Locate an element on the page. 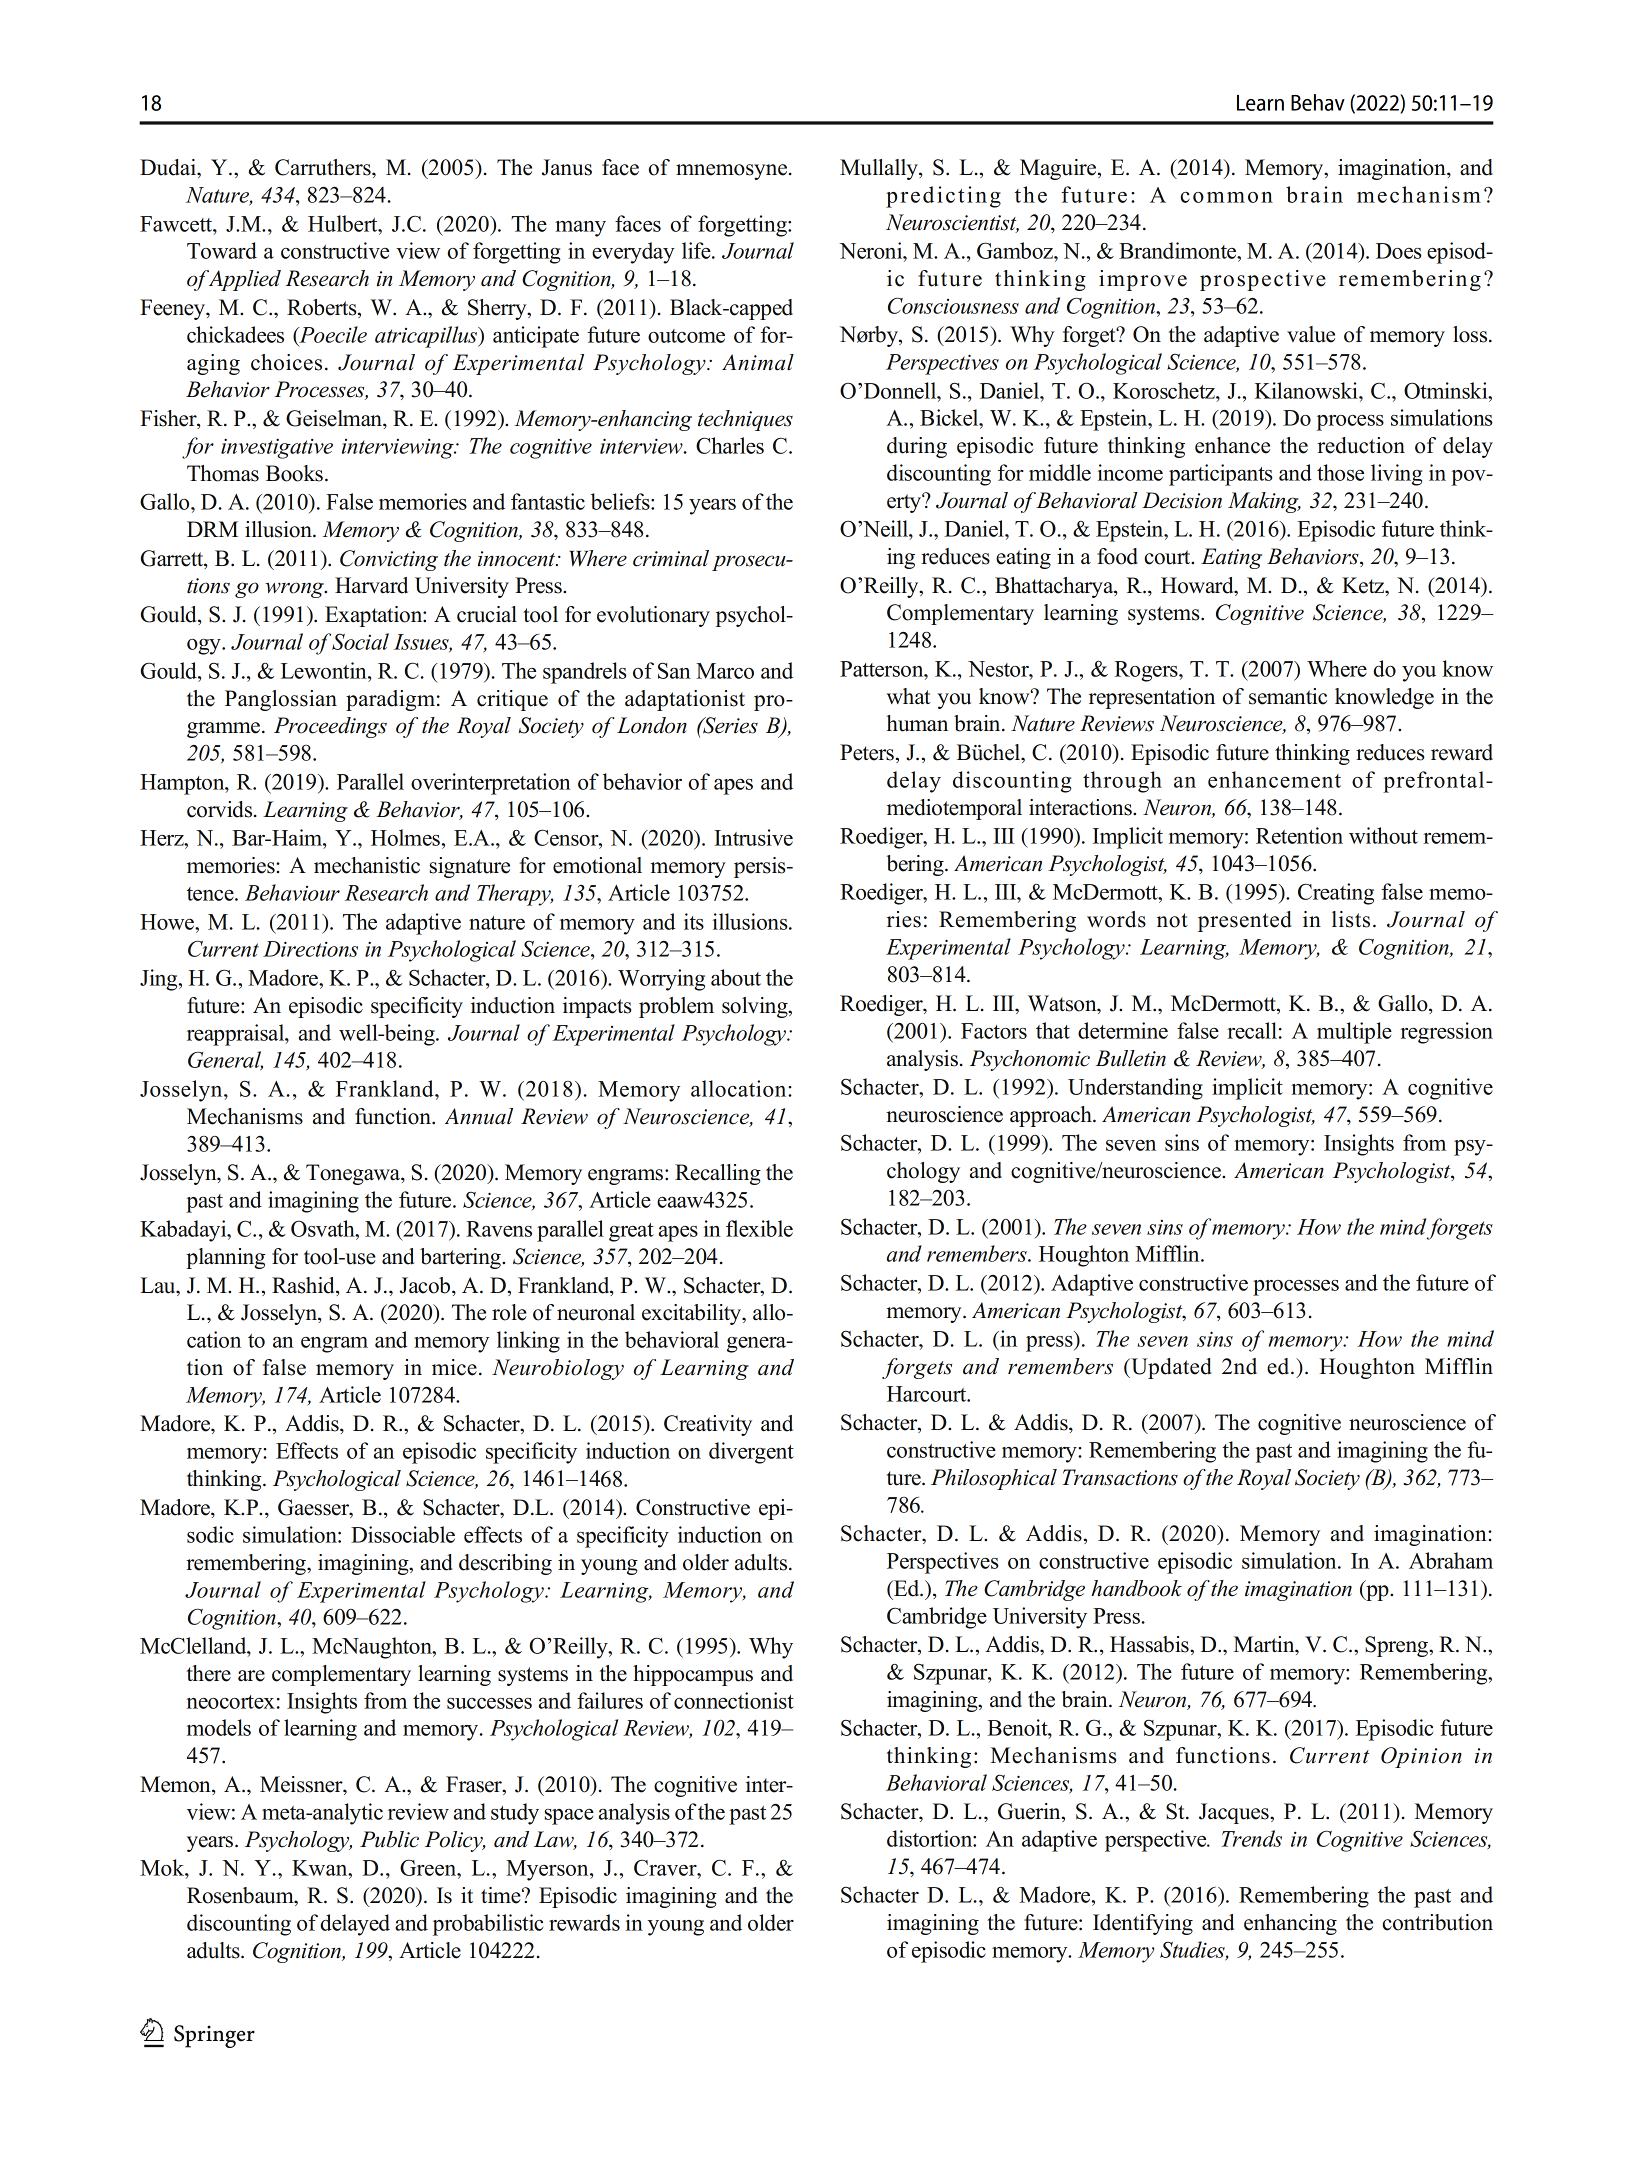 Image resolution: width=1633 pixels, height=2169 pixels. Craver is located at coordinates (666, 1867).
